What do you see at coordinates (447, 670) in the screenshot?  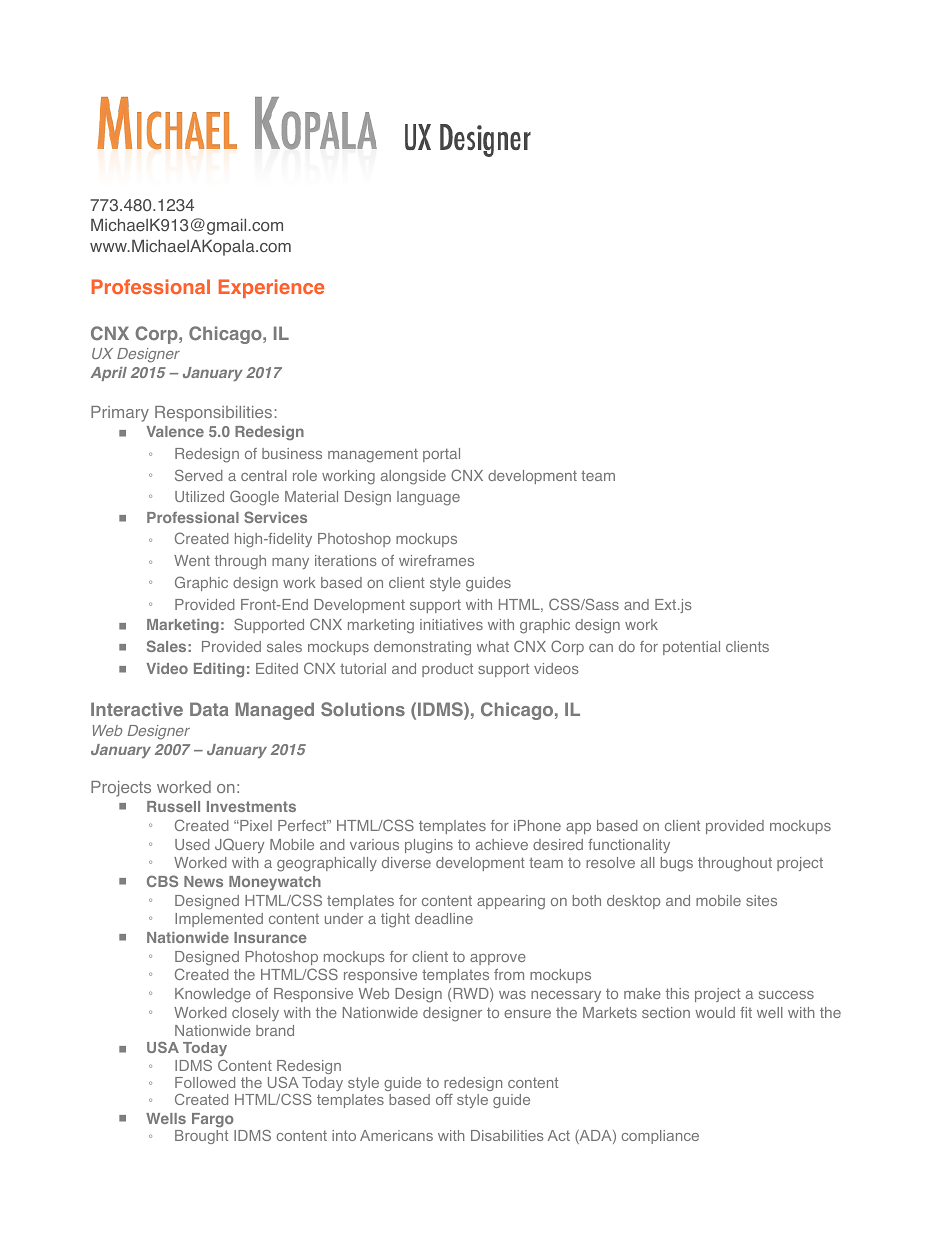 I see `product` at bounding box center [447, 670].
